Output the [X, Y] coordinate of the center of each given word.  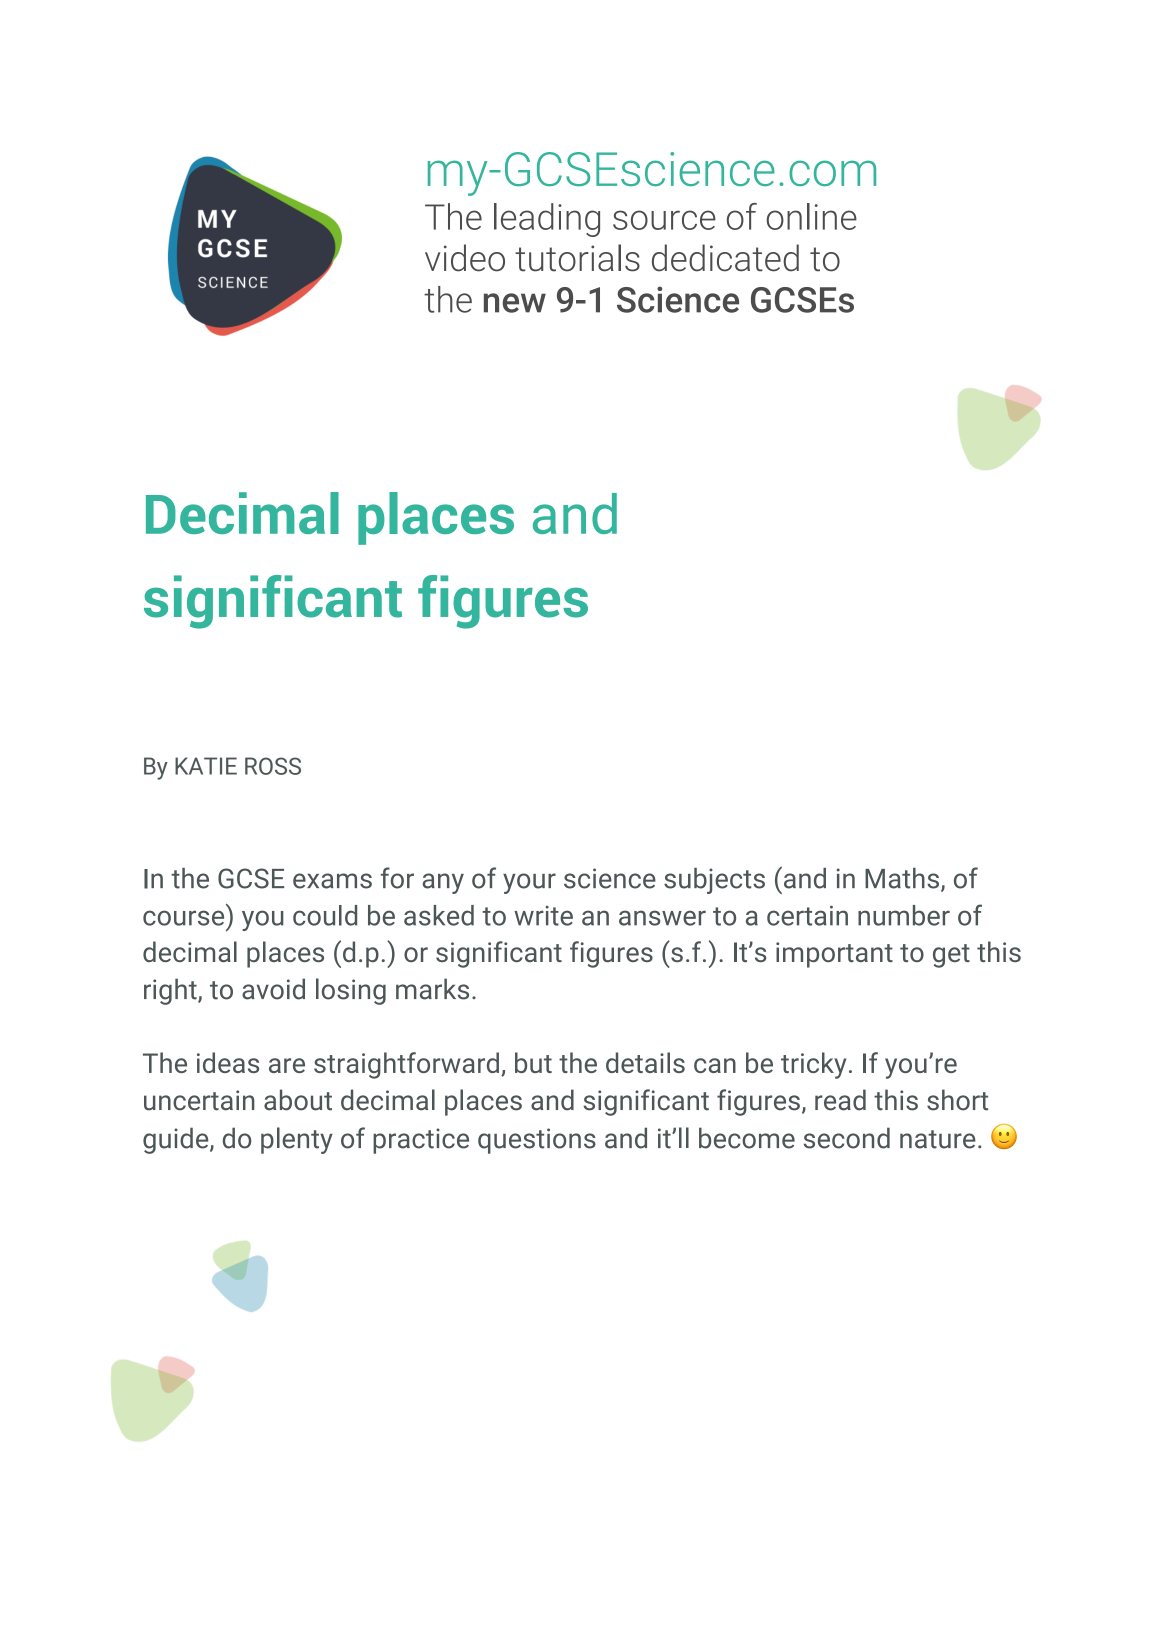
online [811, 216]
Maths [902, 878]
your [529, 883]
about [298, 1100]
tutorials [577, 258]
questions [537, 1141]
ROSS [273, 766]
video [465, 258]
